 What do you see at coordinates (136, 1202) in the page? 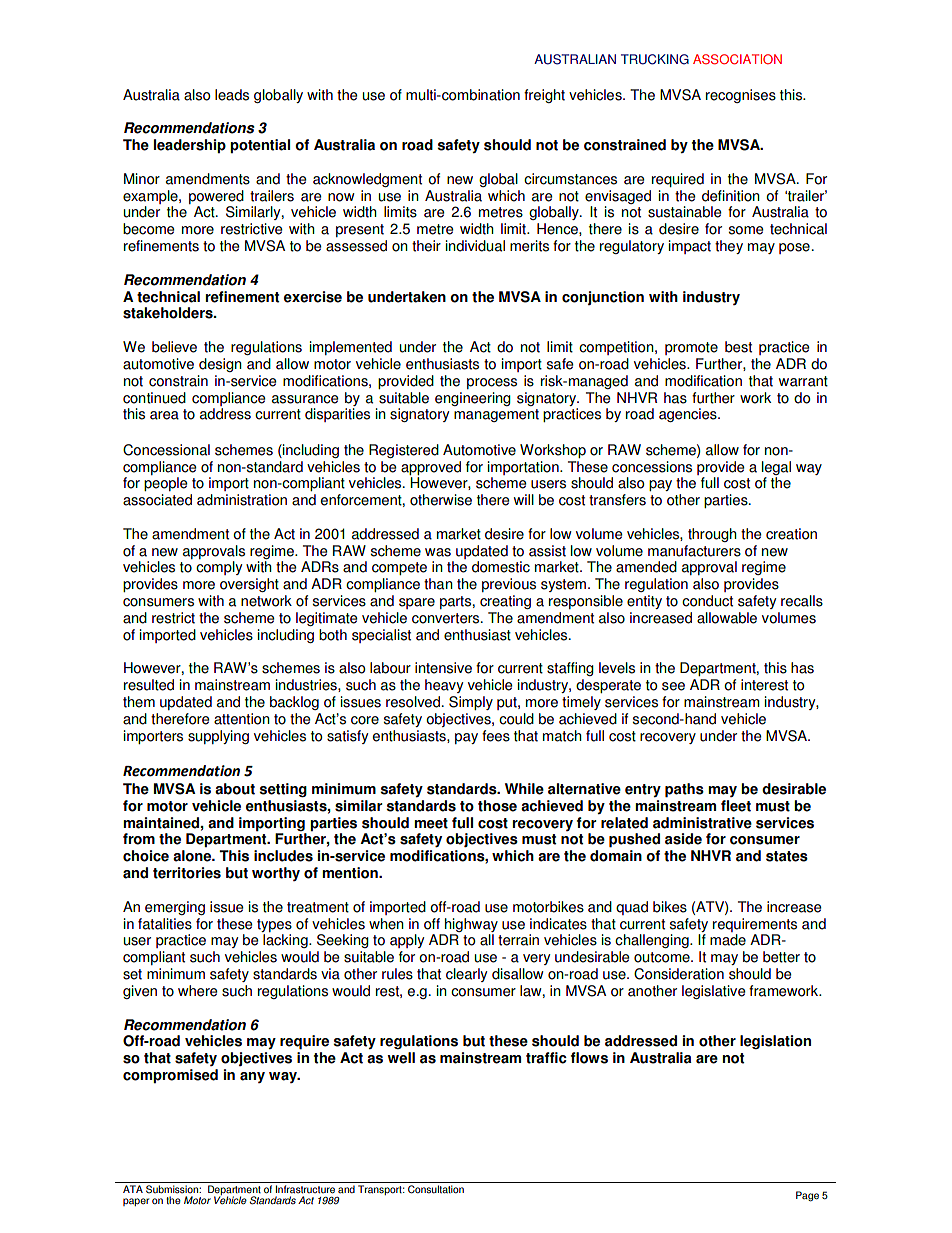
I see `paper` at bounding box center [136, 1202].
